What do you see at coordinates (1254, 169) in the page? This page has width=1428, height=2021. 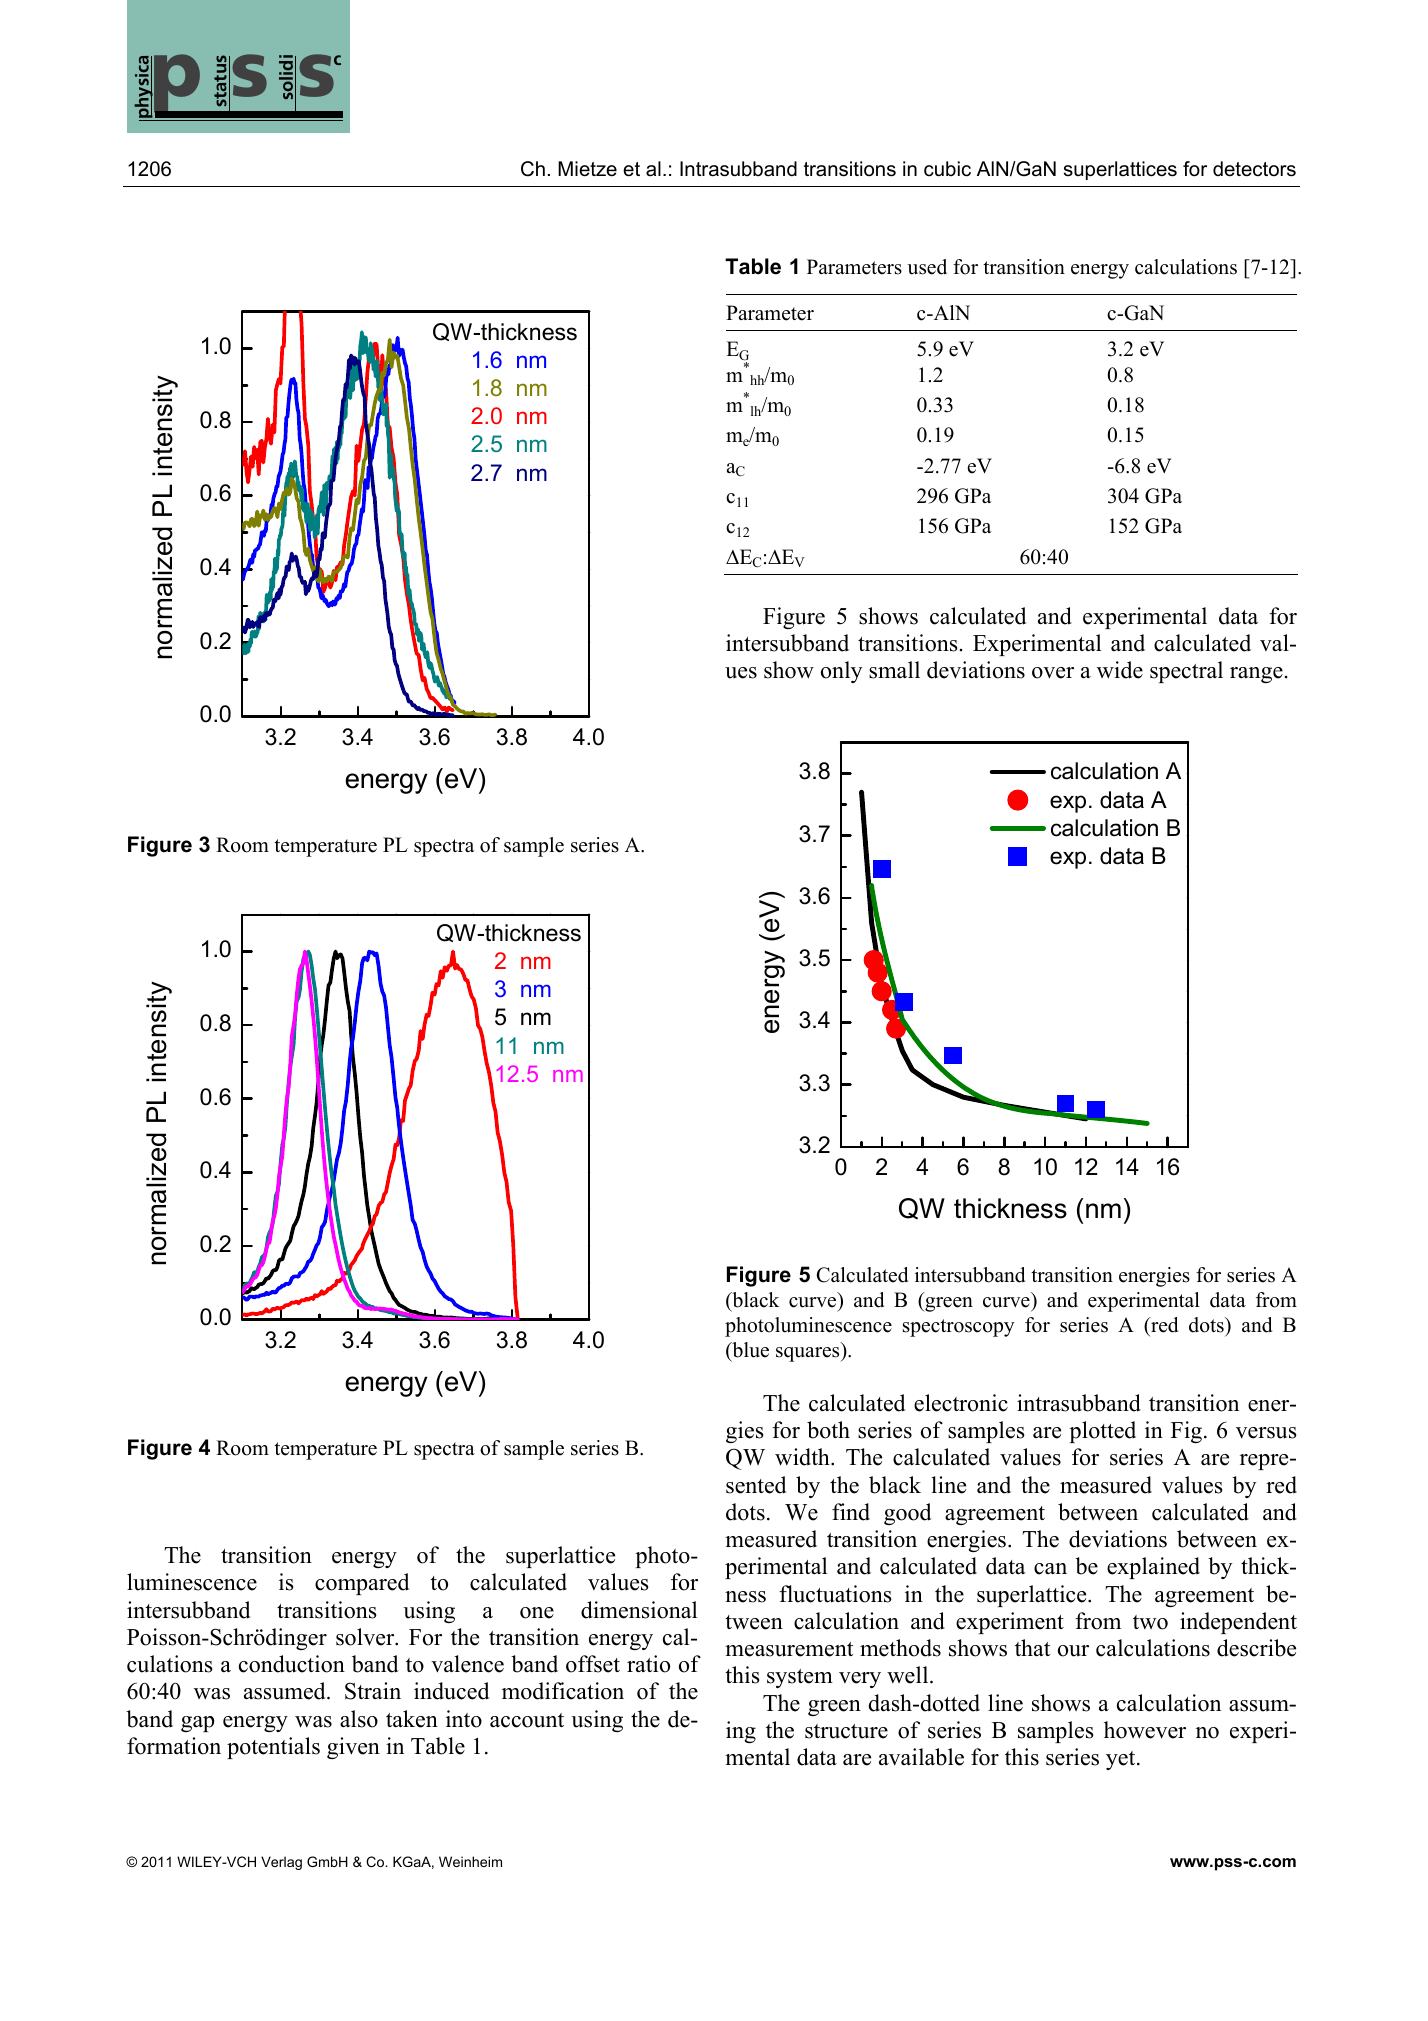 I see `detectors` at bounding box center [1254, 169].
